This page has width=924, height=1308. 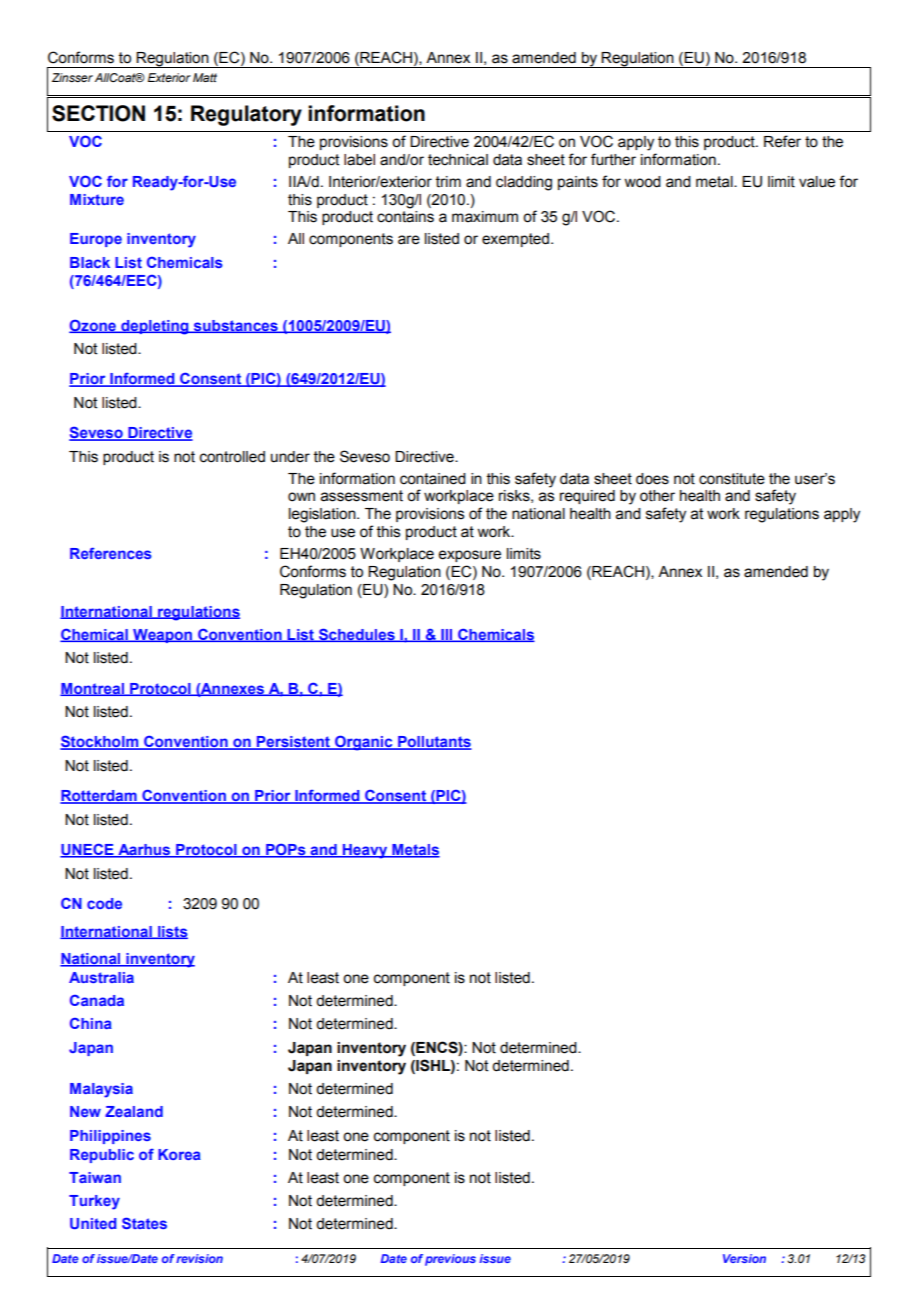 I want to click on technical, so click(x=458, y=160).
